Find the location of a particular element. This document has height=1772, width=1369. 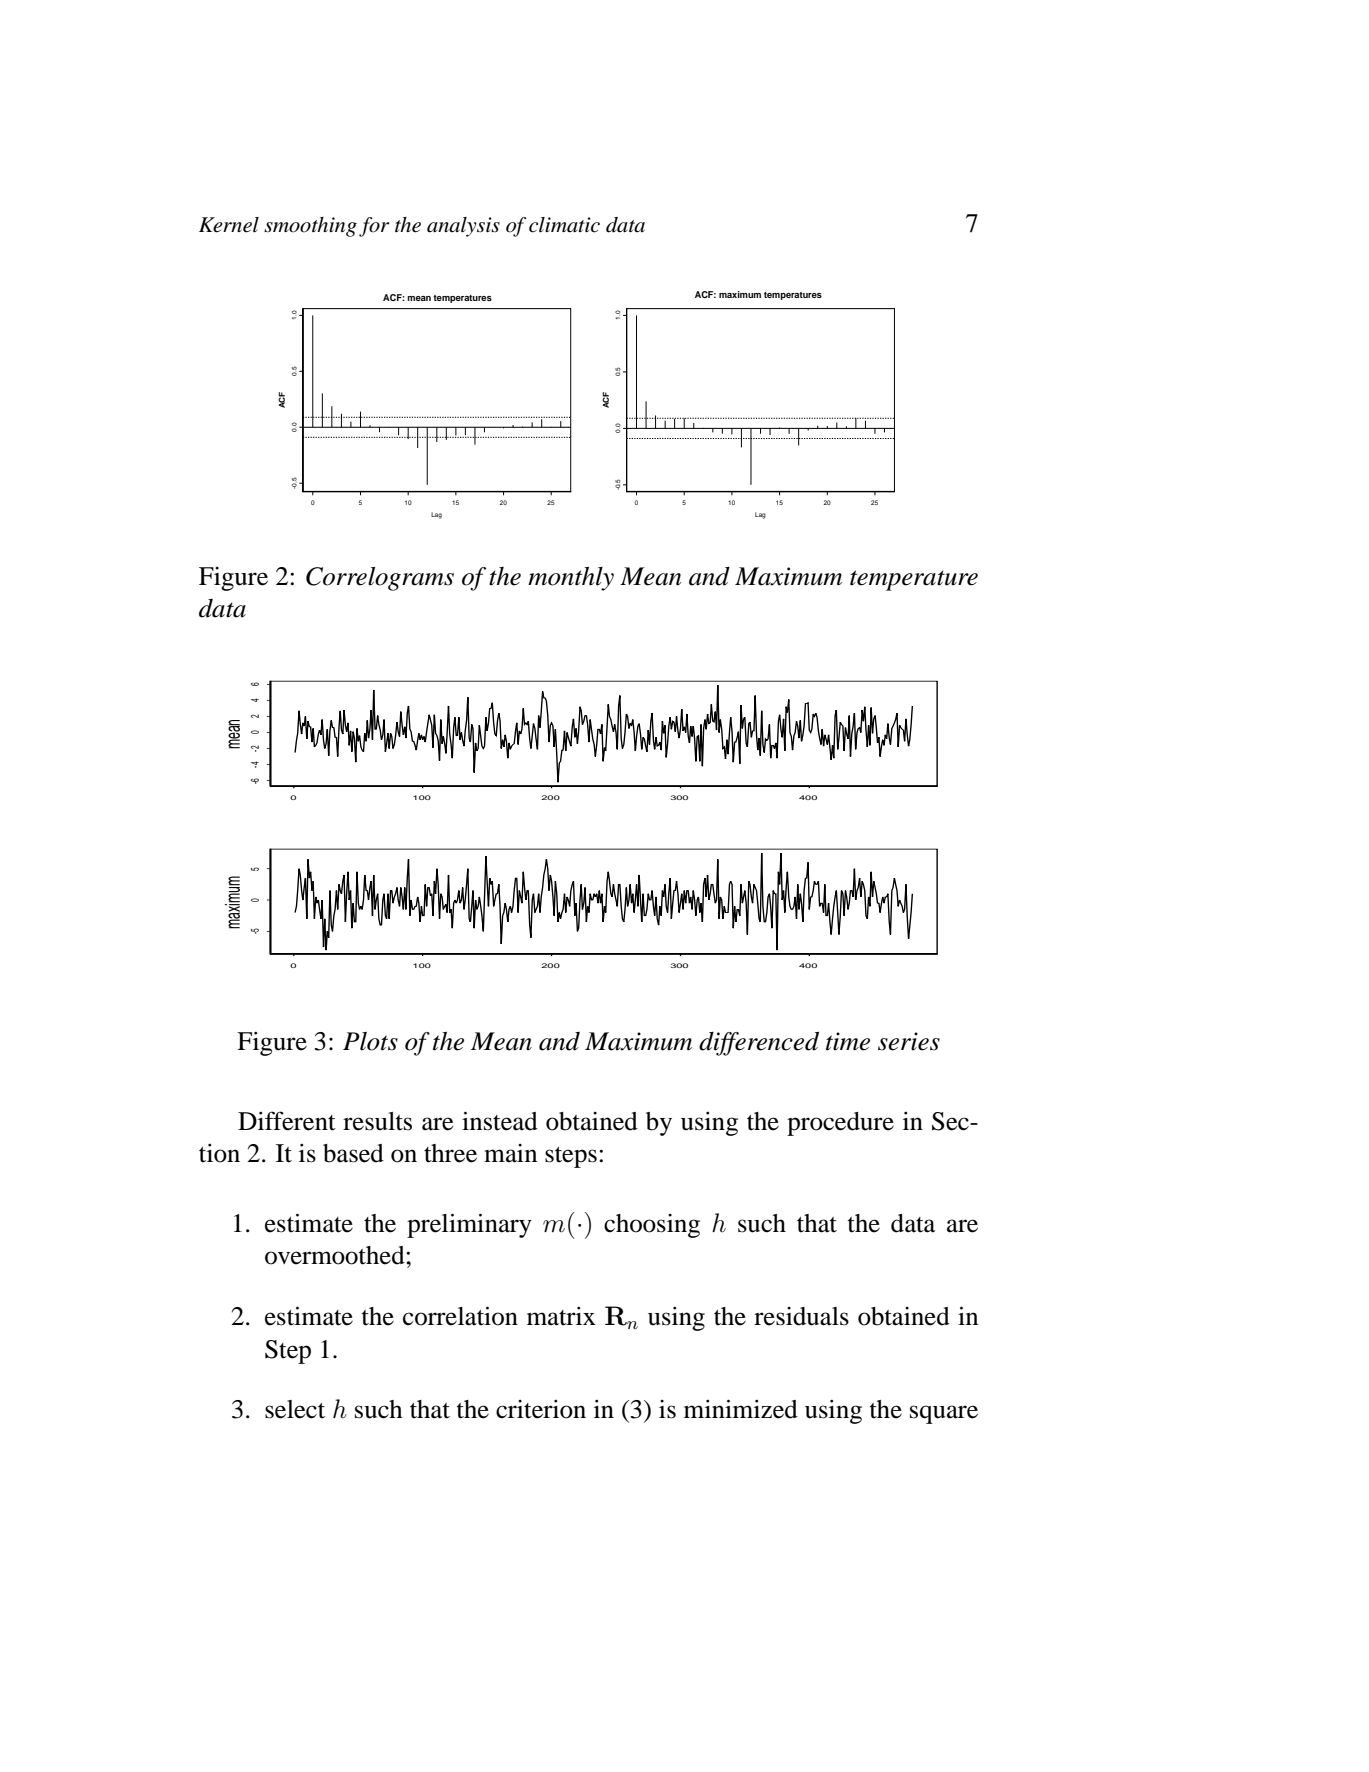

Different is located at coordinates (287, 1121).
